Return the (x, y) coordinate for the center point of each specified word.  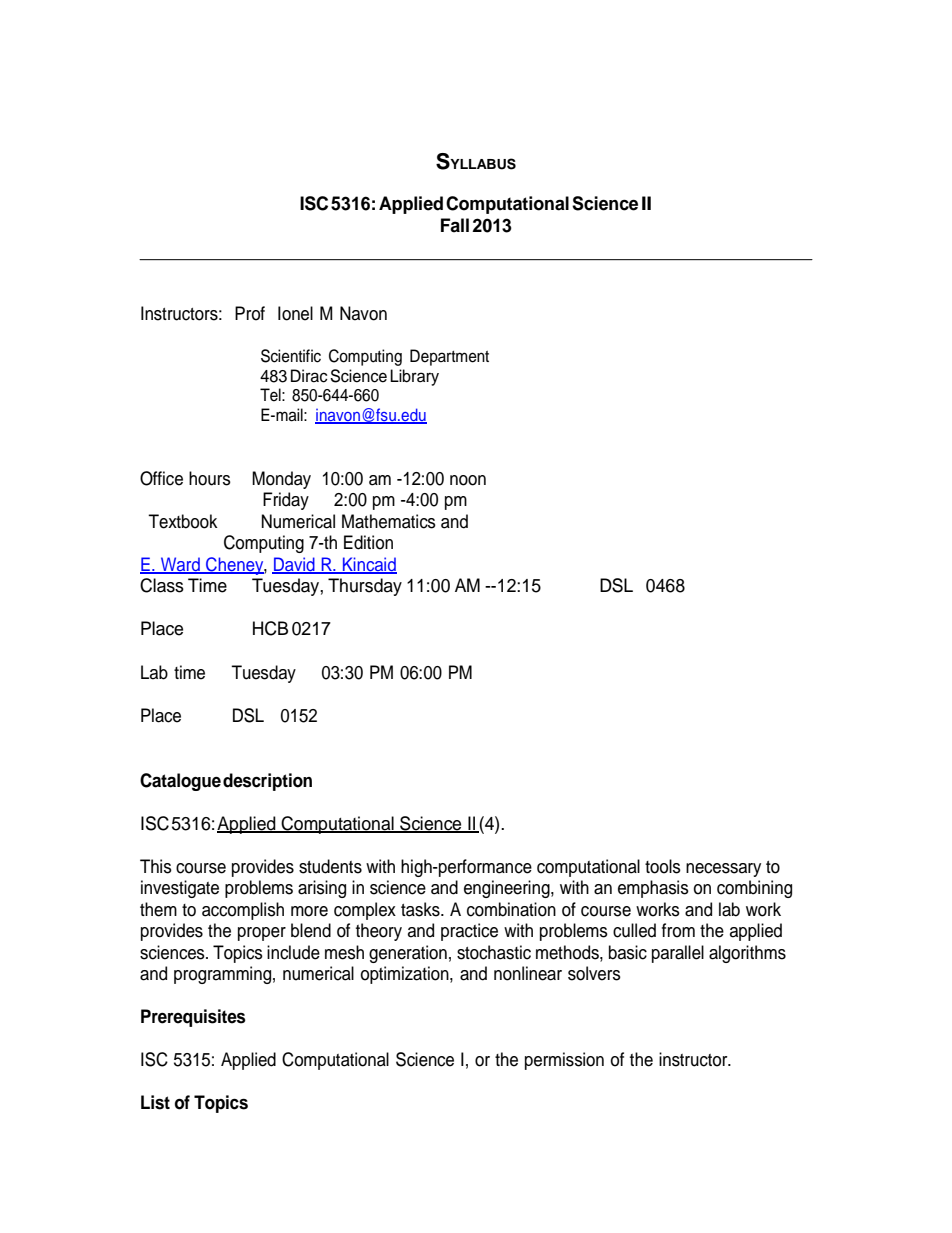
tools (663, 866)
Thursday (365, 587)
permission (564, 1061)
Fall (455, 225)
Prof (250, 313)
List (155, 1102)
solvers (594, 973)
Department (449, 357)
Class (162, 585)
